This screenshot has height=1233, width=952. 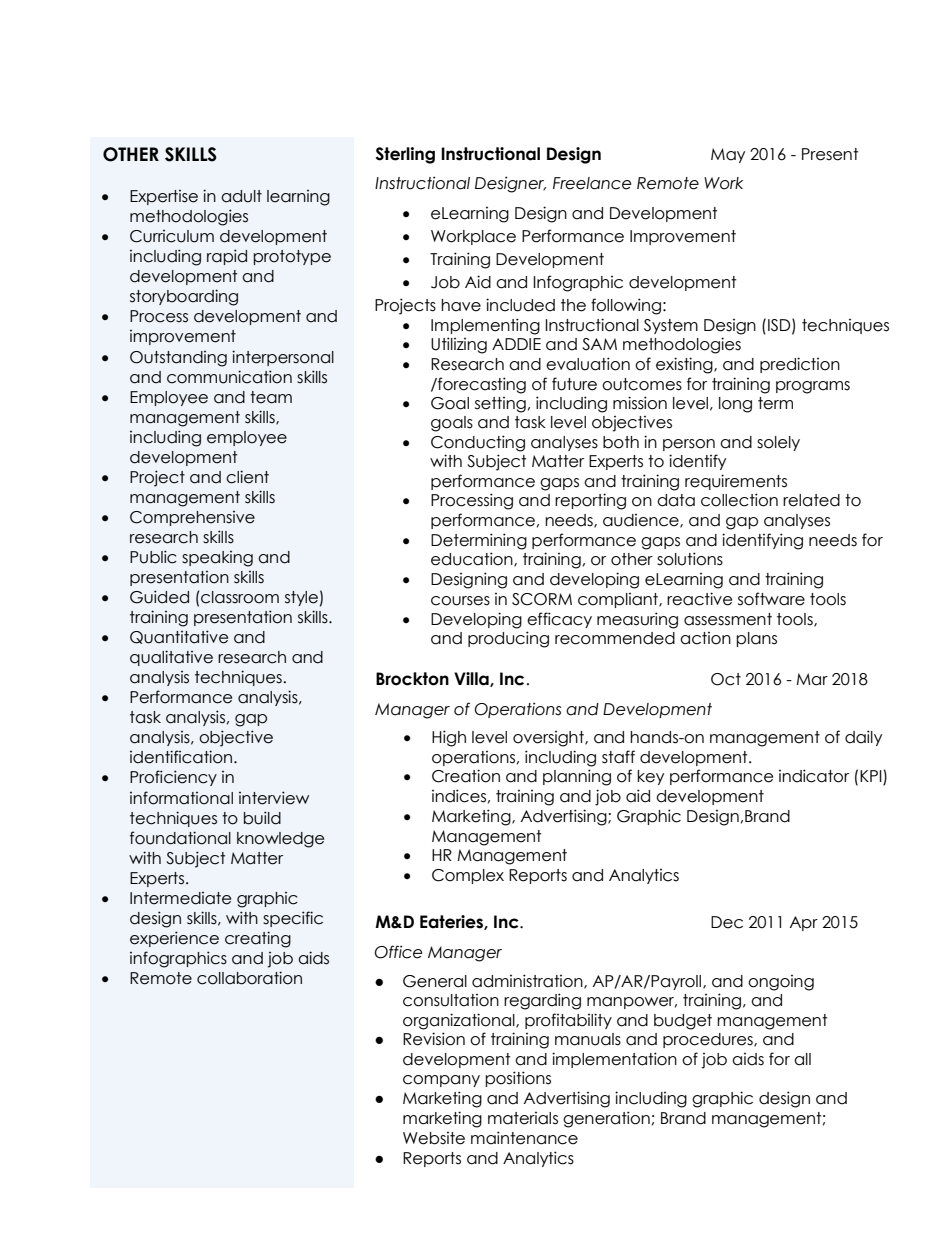 What do you see at coordinates (258, 939) in the screenshot?
I see `creating` at bounding box center [258, 939].
